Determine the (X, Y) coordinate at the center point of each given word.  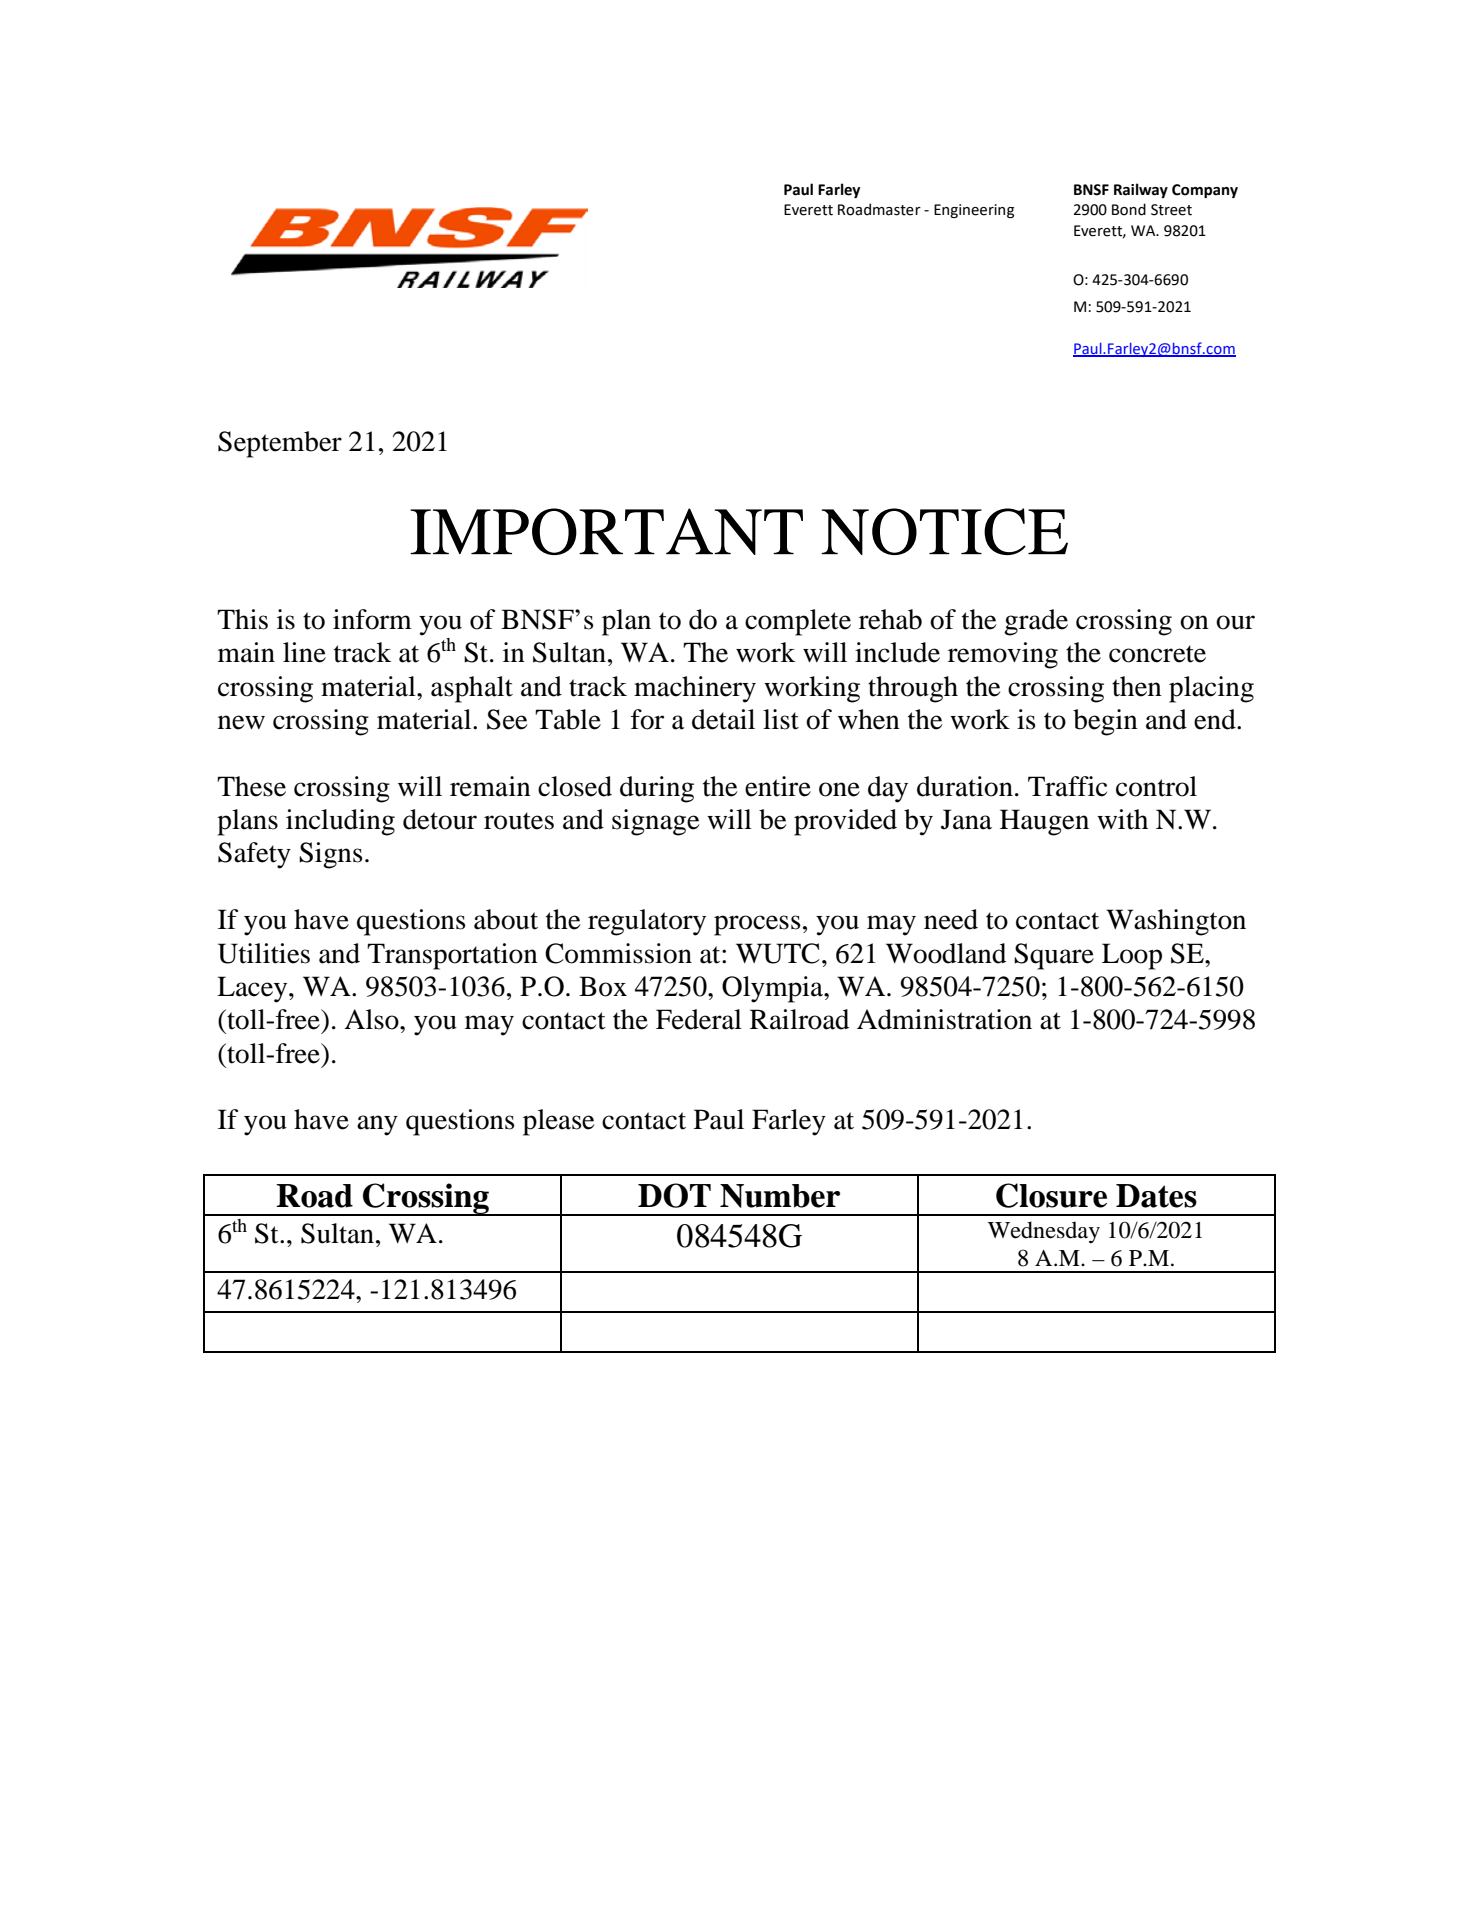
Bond (1129, 209)
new (241, 722)
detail (723, 719)
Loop (1132, 956)
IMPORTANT (606, 531)
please (558, 1122)
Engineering (974, 211)
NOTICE (944, 531)
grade (1036, 622)
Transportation (452, 956)
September (280, 444)
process (757, 925)
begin (1105, 722)
